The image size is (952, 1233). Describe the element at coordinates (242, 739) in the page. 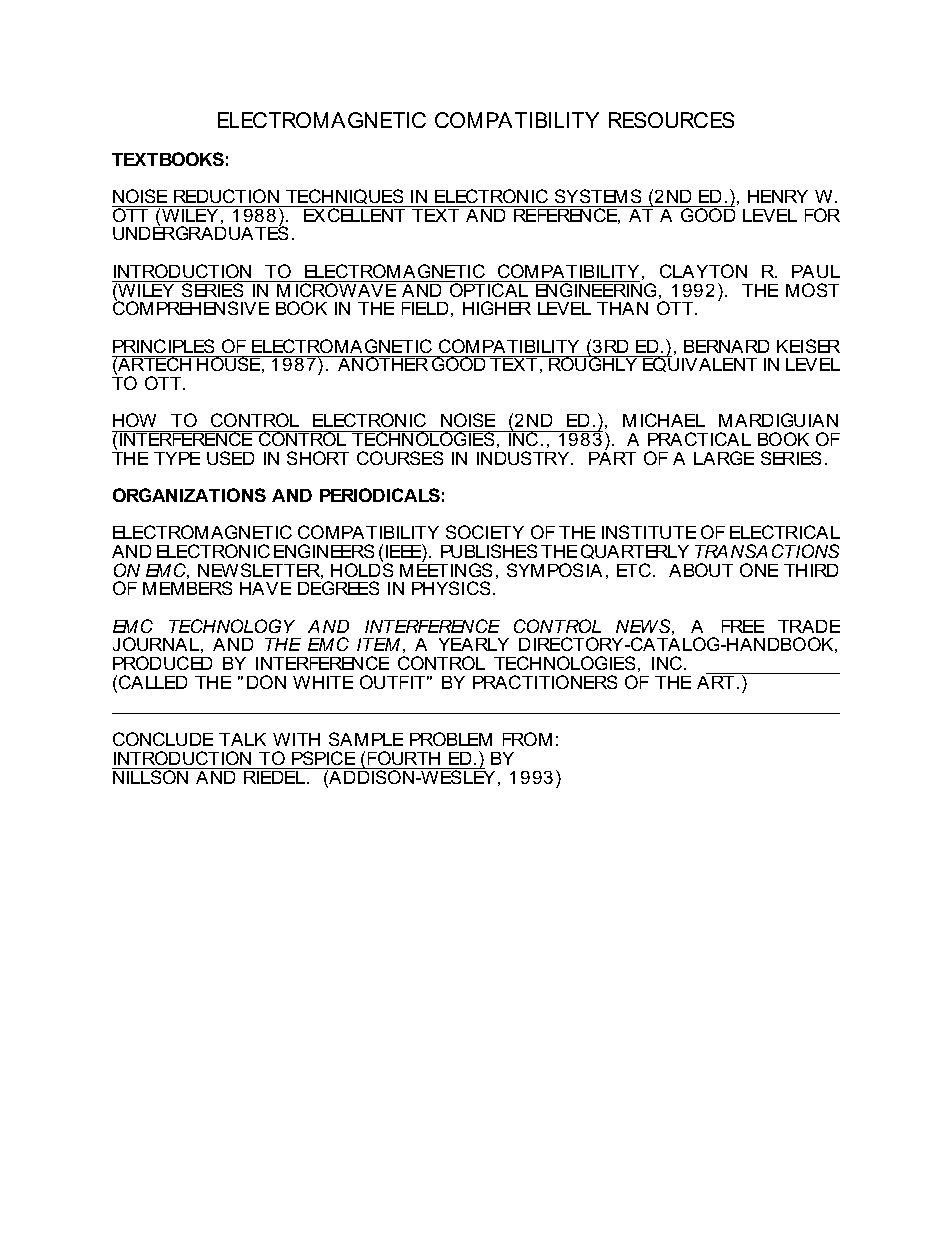

I see `TALK` at that location.
